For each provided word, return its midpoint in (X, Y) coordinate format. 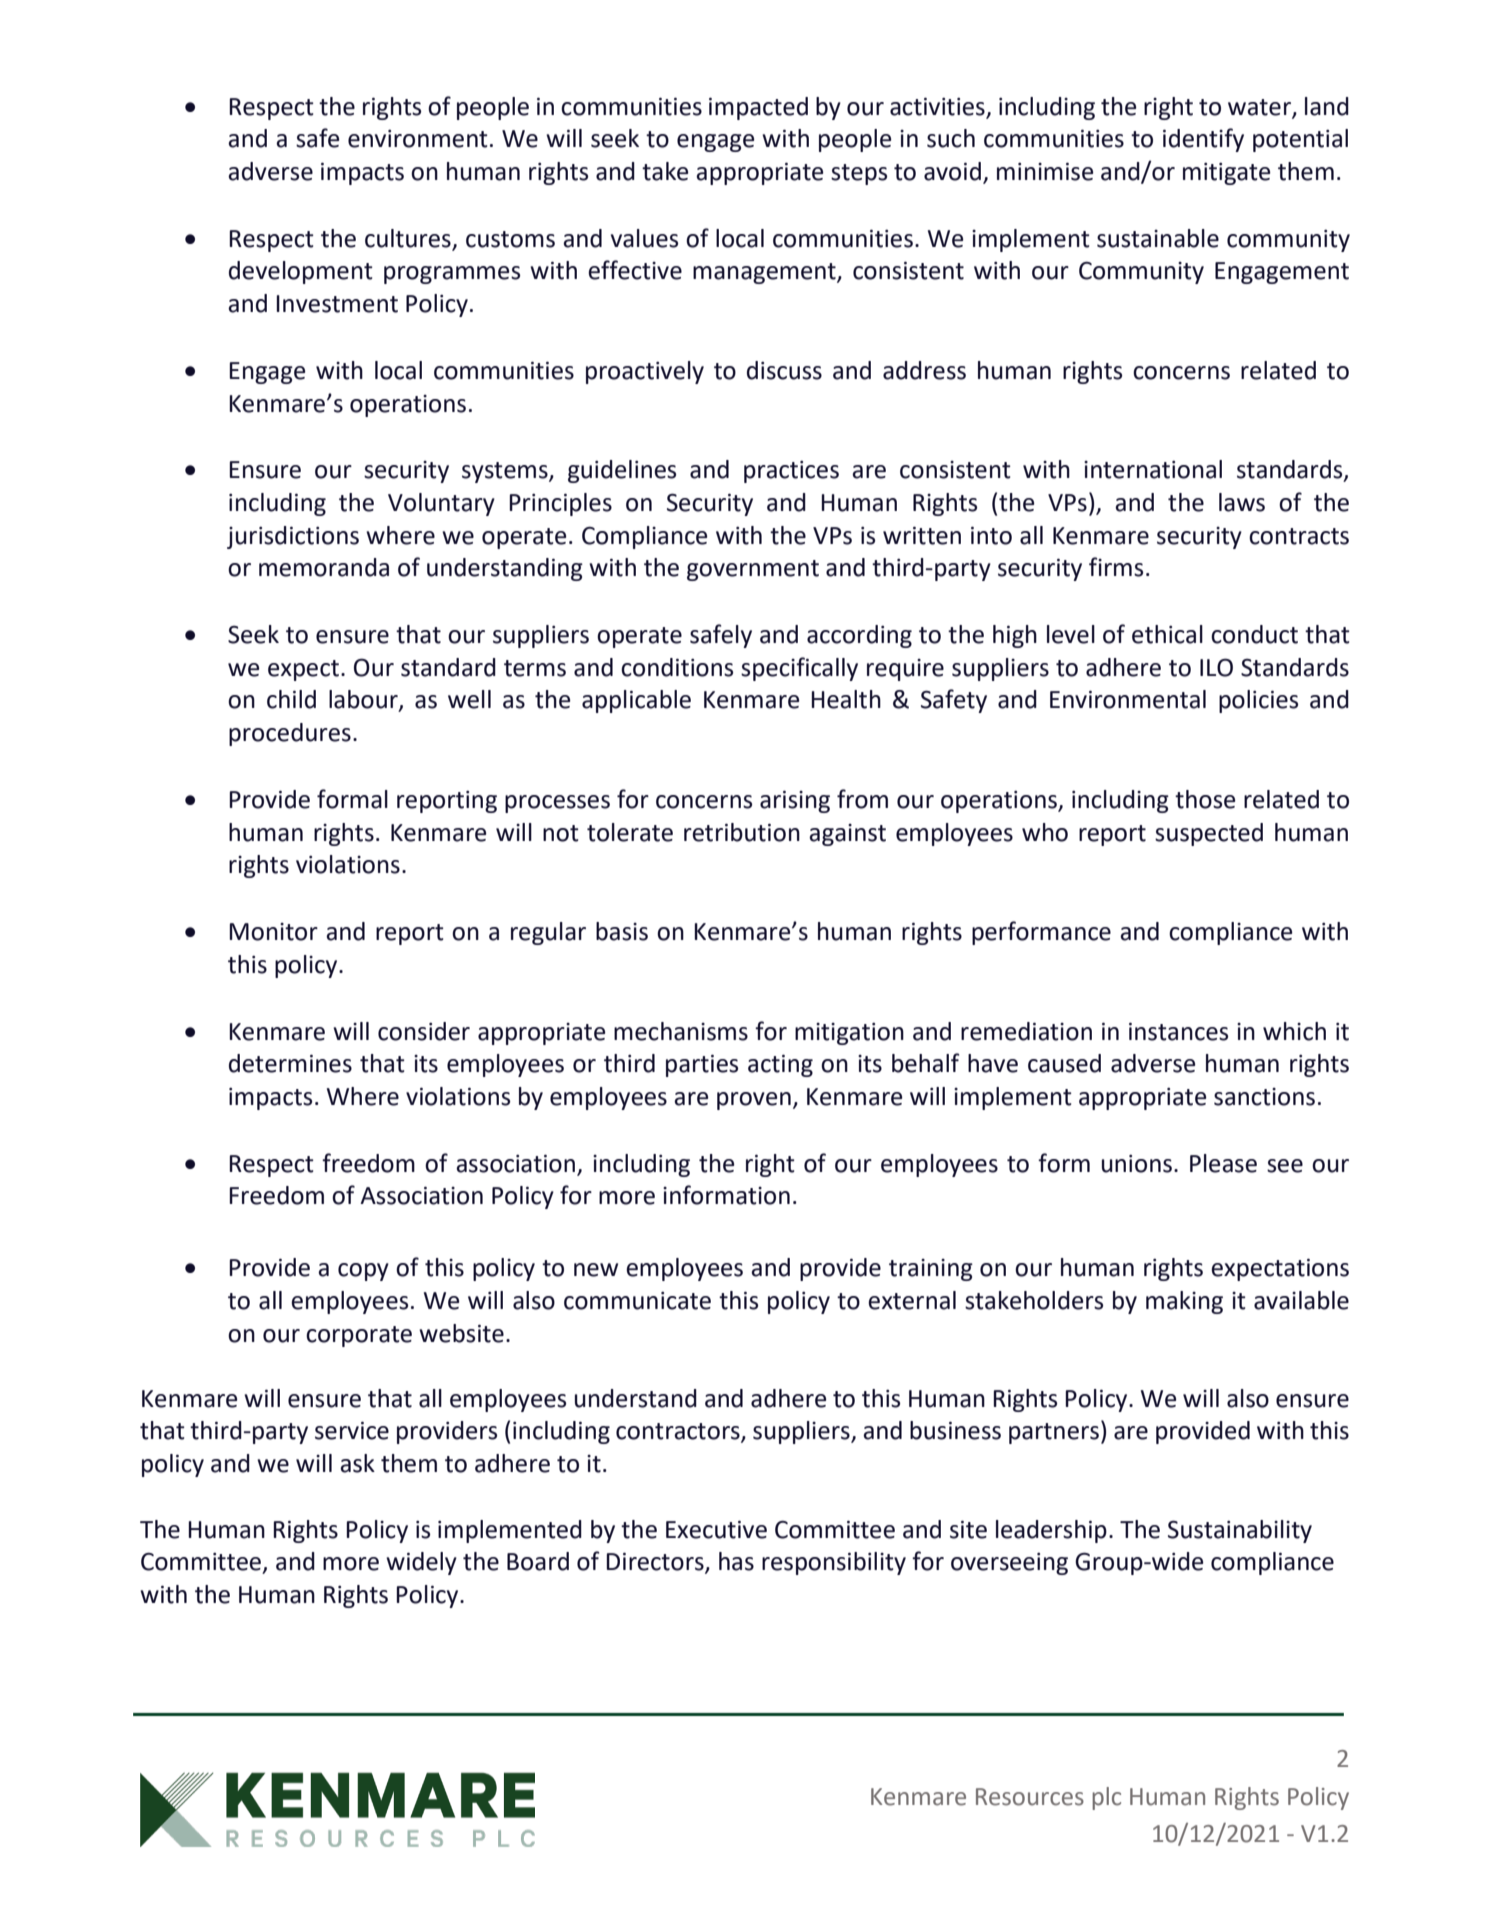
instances (1178, 1031)
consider (424, 1031)
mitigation (849, 1034)
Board (538, 1561)
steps (859, 174)
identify (1203, 140)
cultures (408, 238)
